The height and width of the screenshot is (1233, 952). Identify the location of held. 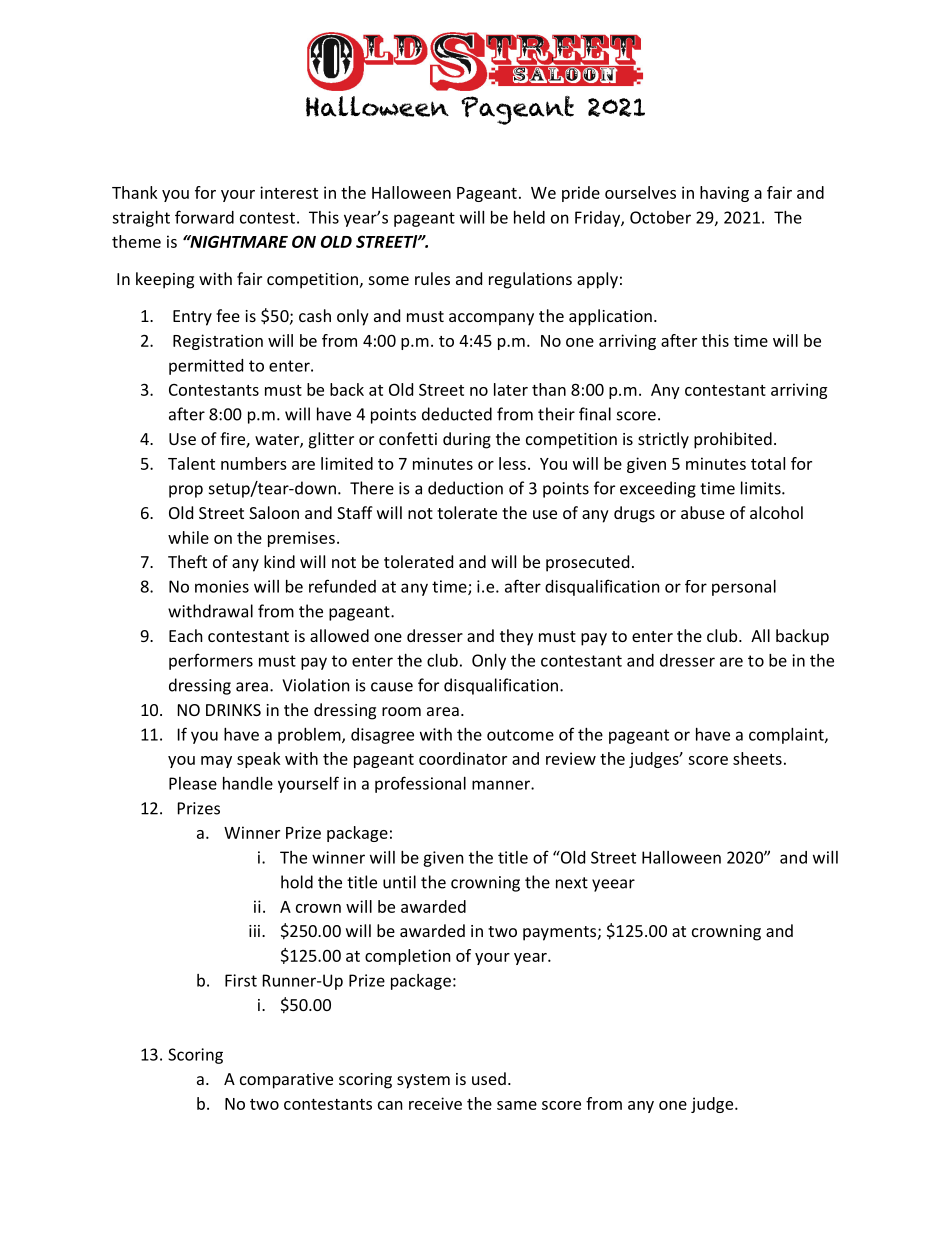
(529, 217).
